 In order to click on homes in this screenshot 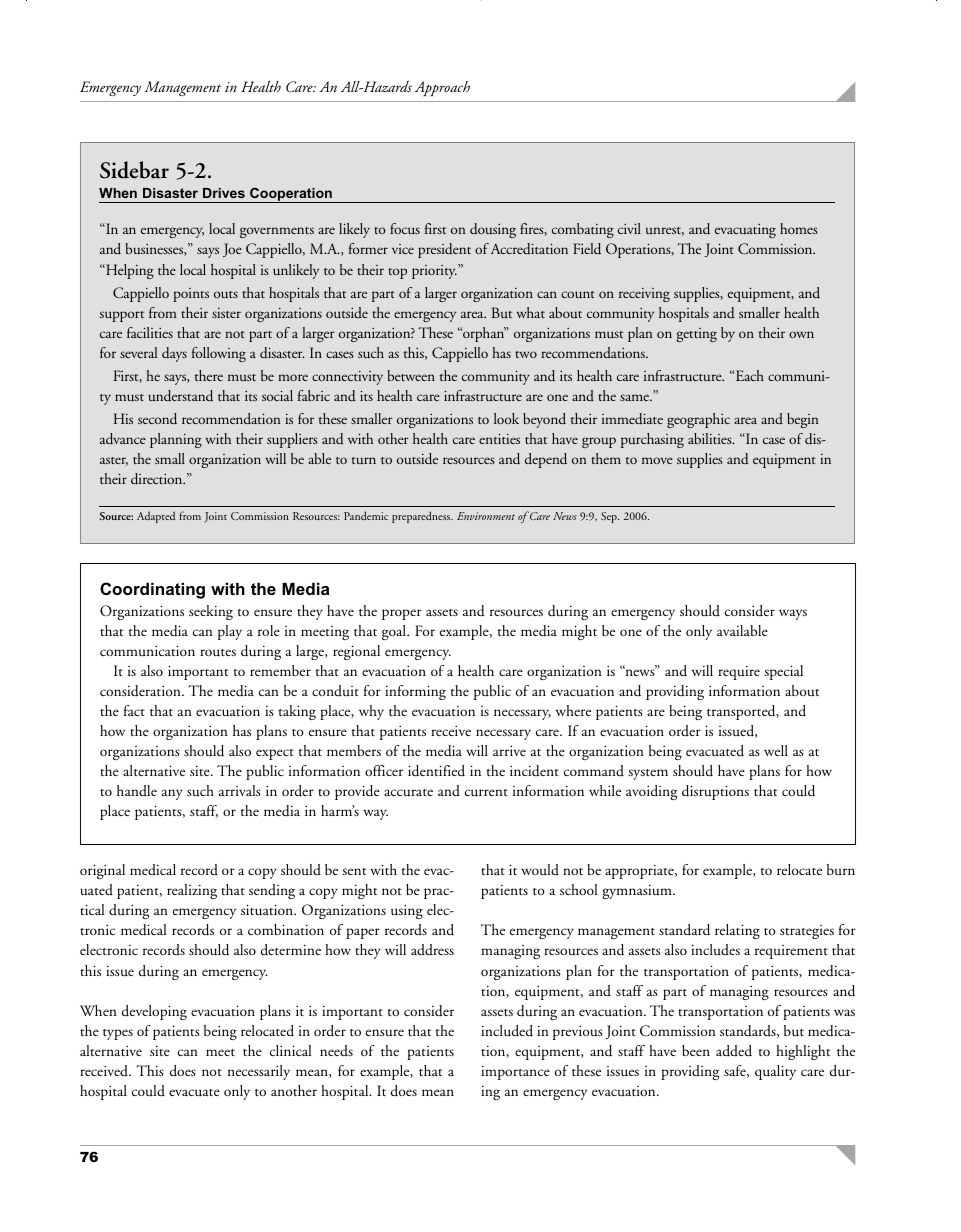, I will do `click(799, 228)`.
